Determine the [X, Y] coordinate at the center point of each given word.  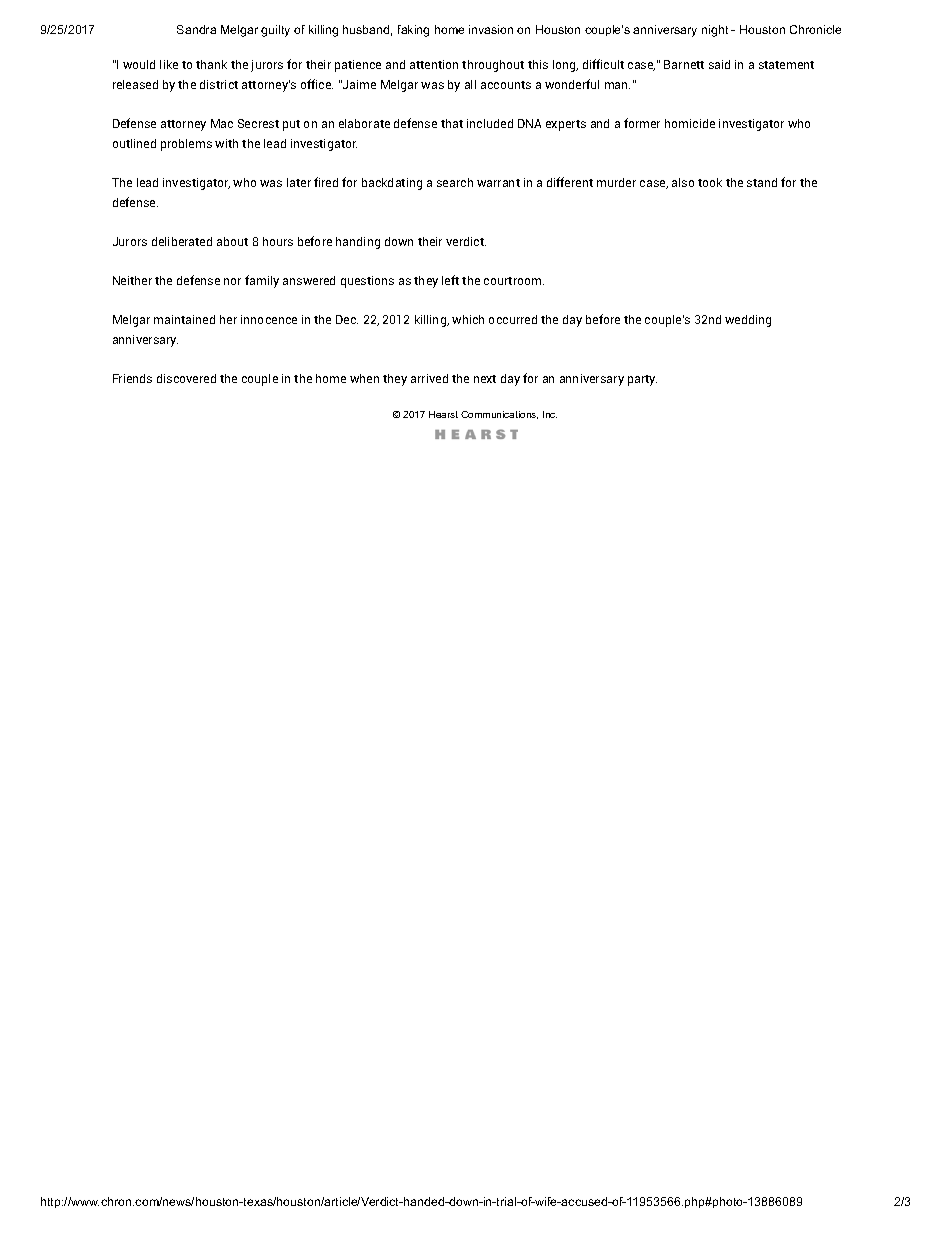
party [642, 380]
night [715, 31]
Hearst [443, 414]
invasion [491, 29]
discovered [186, 378]
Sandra [196, 29]
